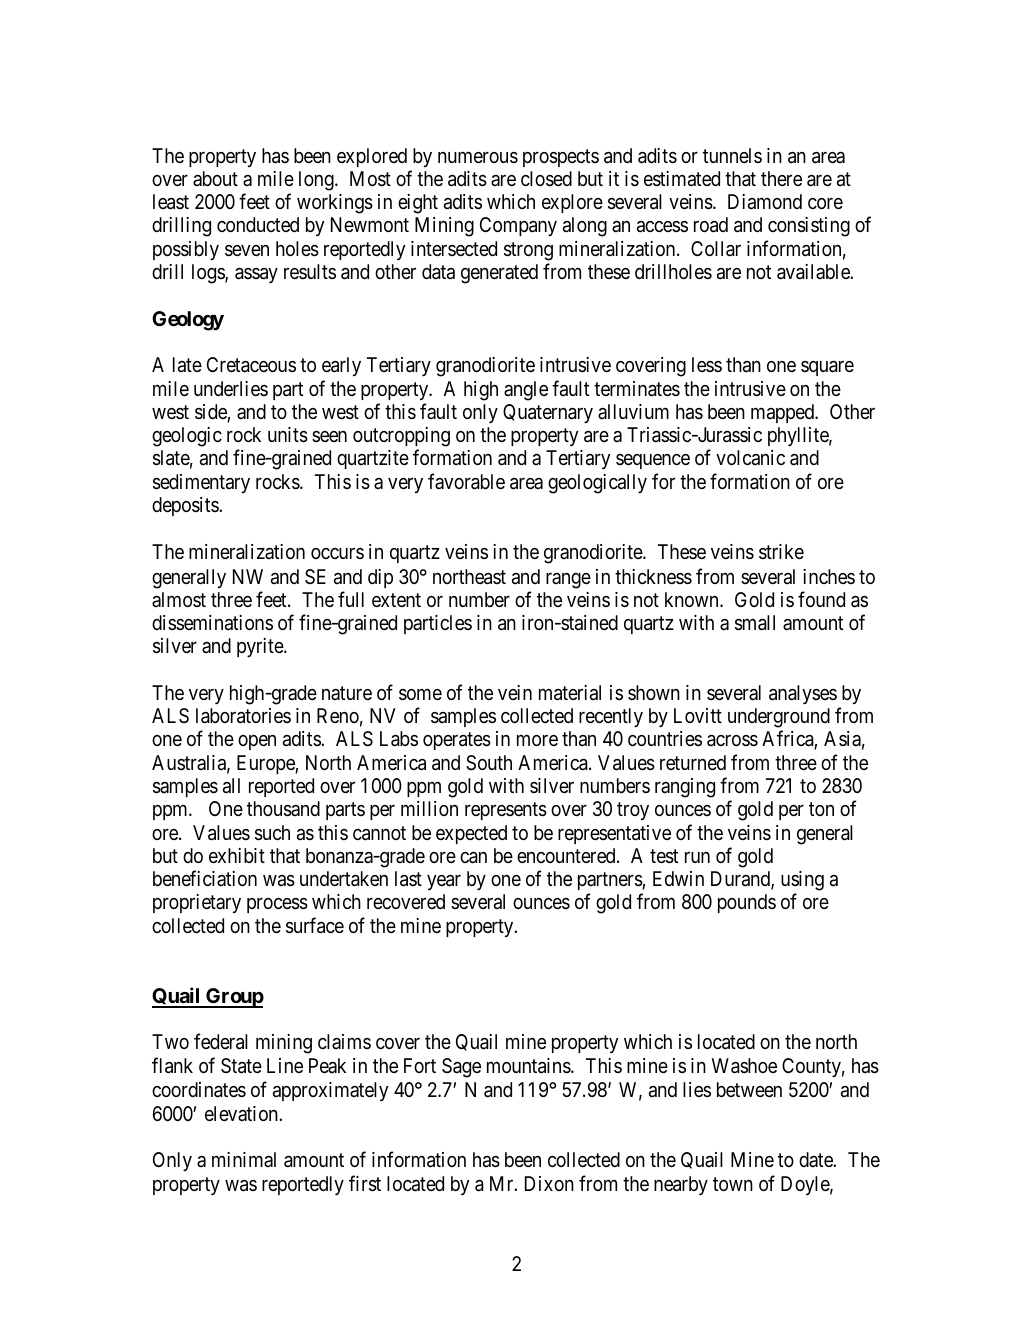 The width and height of the screenshot is (1033, 1337). I want to click on pounds, so click(747, 903).
